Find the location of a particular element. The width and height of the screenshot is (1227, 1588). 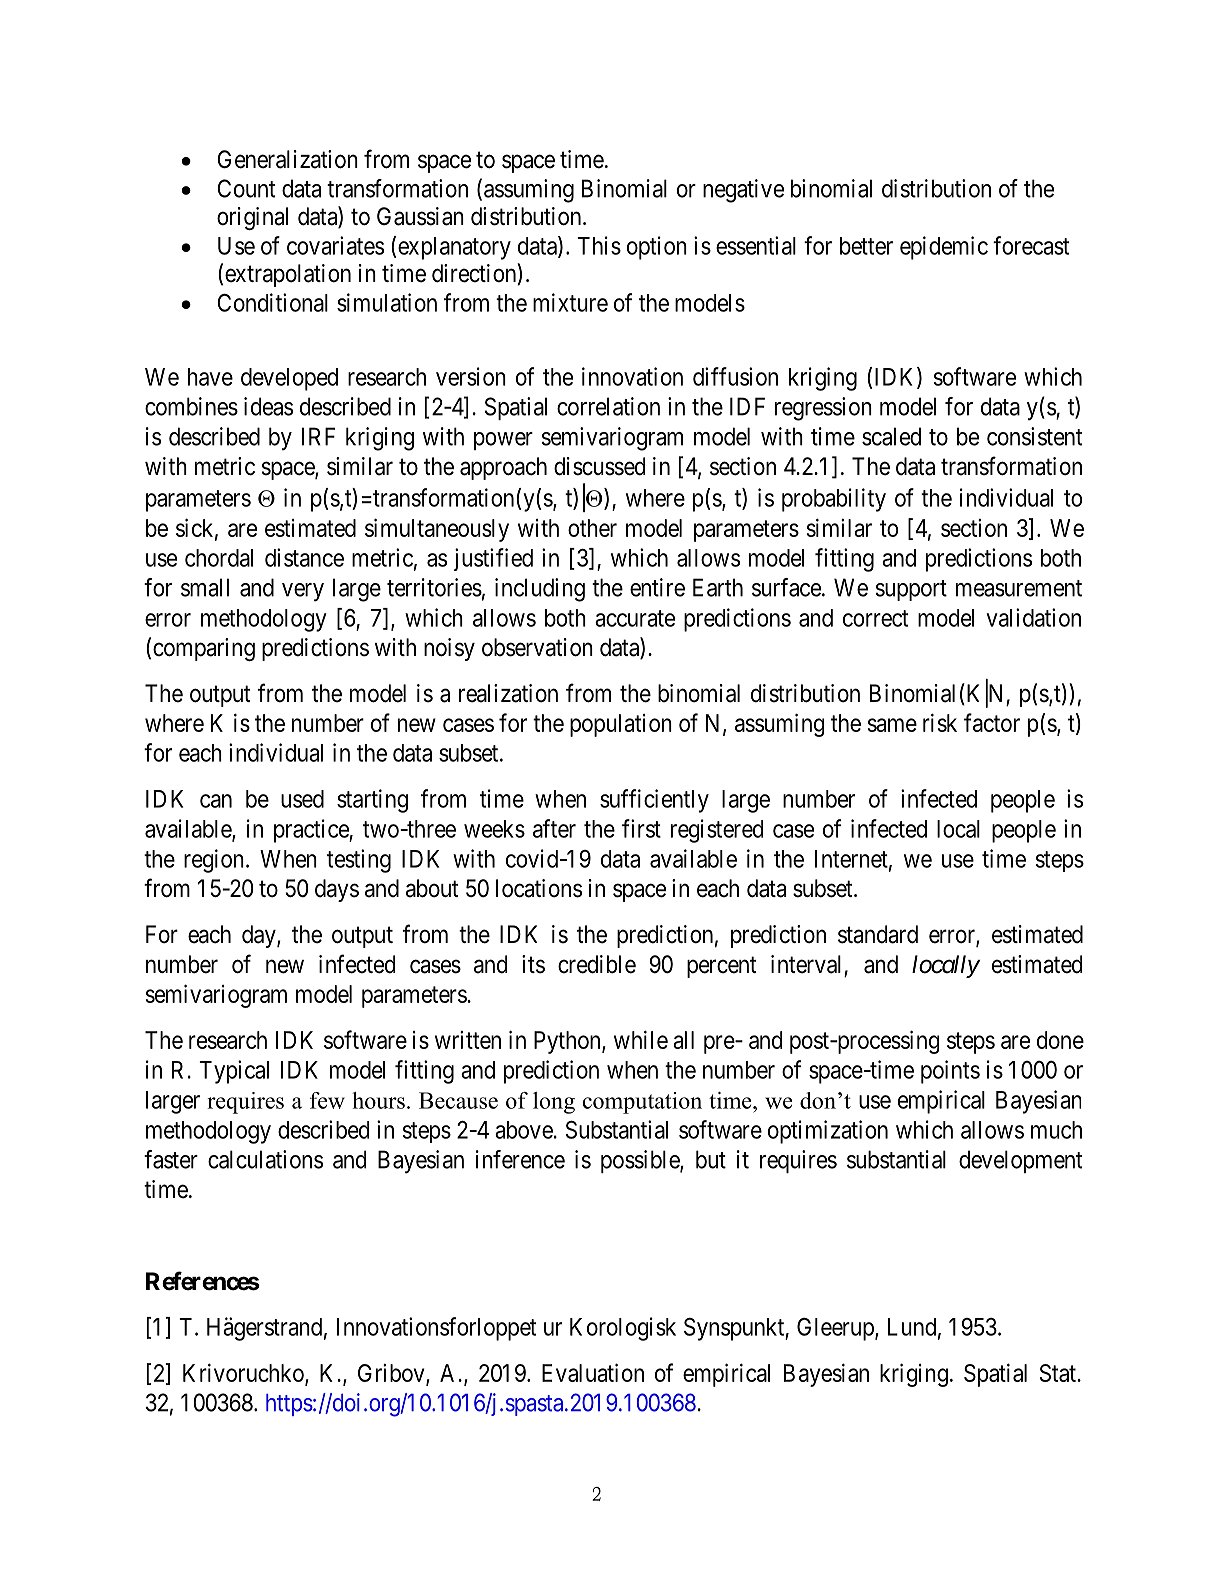

done is located at coordinates (1060, 1040).
